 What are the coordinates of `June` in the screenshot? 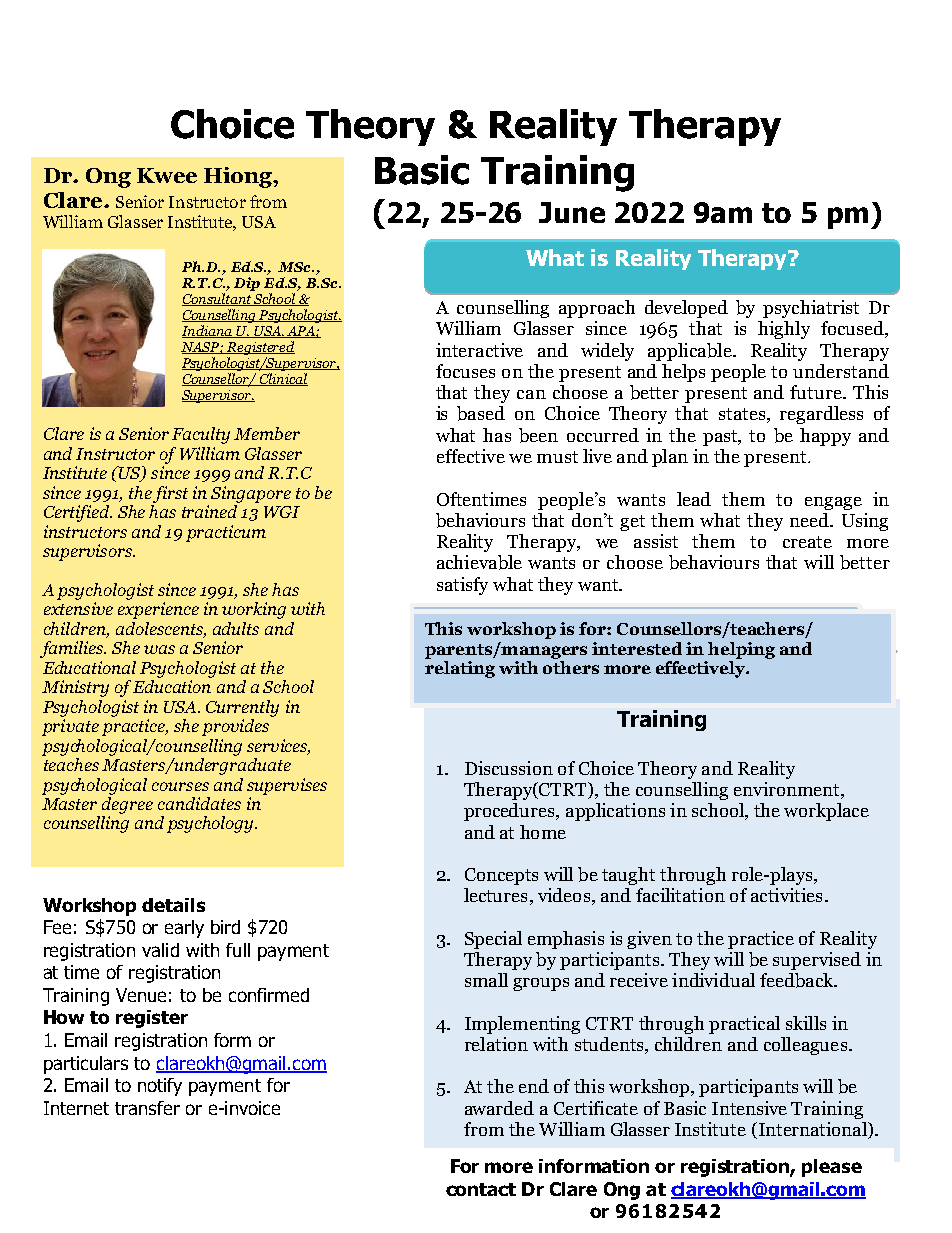 It's located at (572, 212).
